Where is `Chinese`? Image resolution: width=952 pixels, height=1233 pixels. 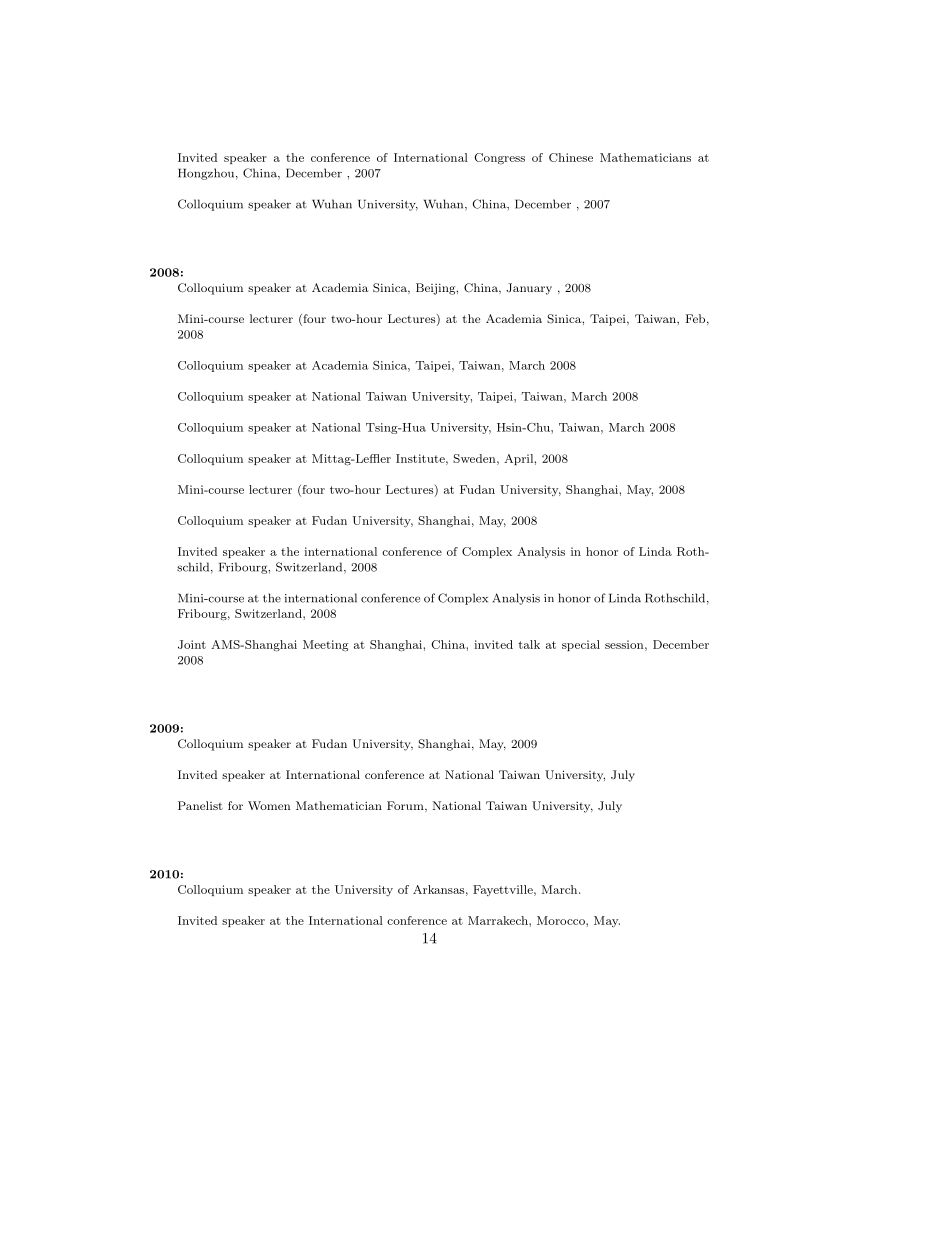 Chinese is located at coordinates (571, 157).
